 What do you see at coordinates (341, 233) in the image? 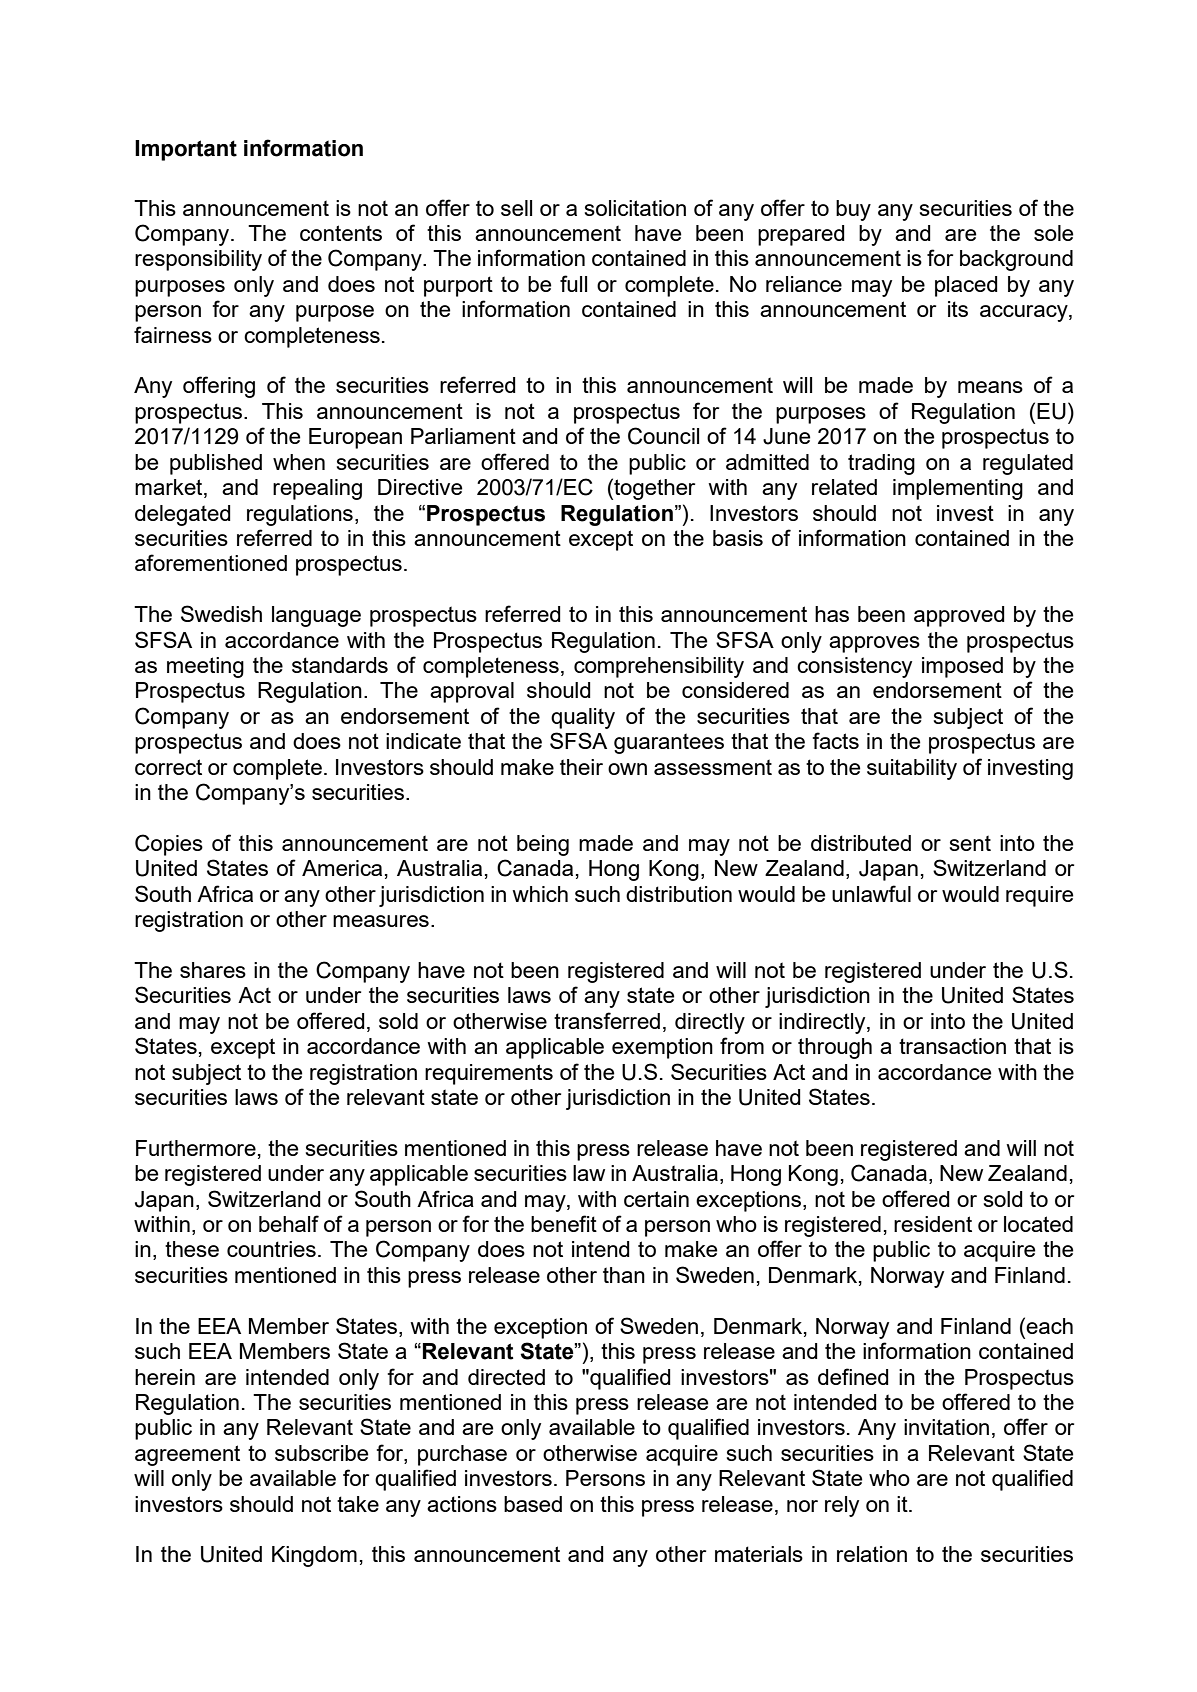
I see `contents` at bounding box center [341, 233].
